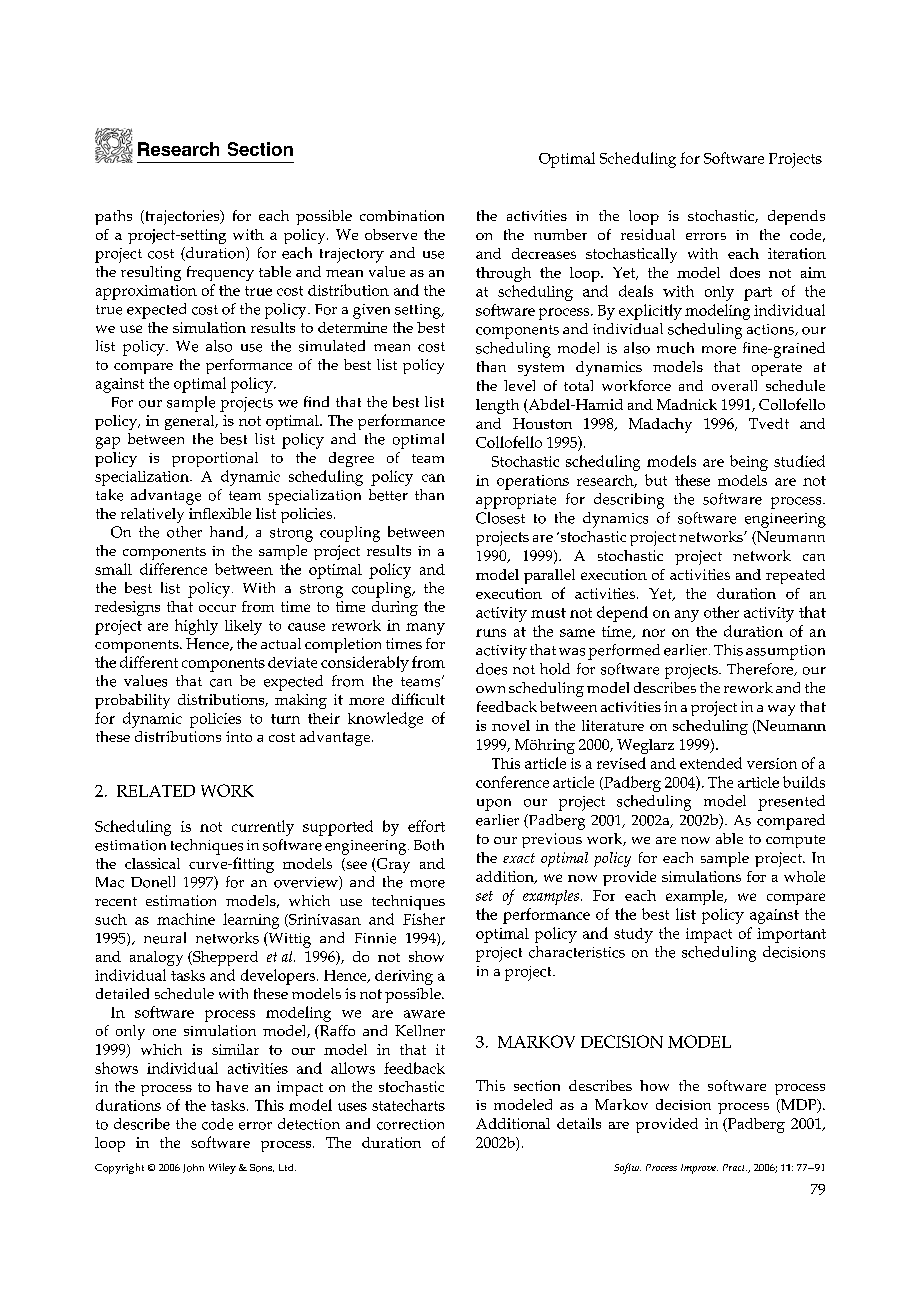 Image resolution: width=924 pixels, height=1308 pixels. I want to click on John, so click(193, 1168).
